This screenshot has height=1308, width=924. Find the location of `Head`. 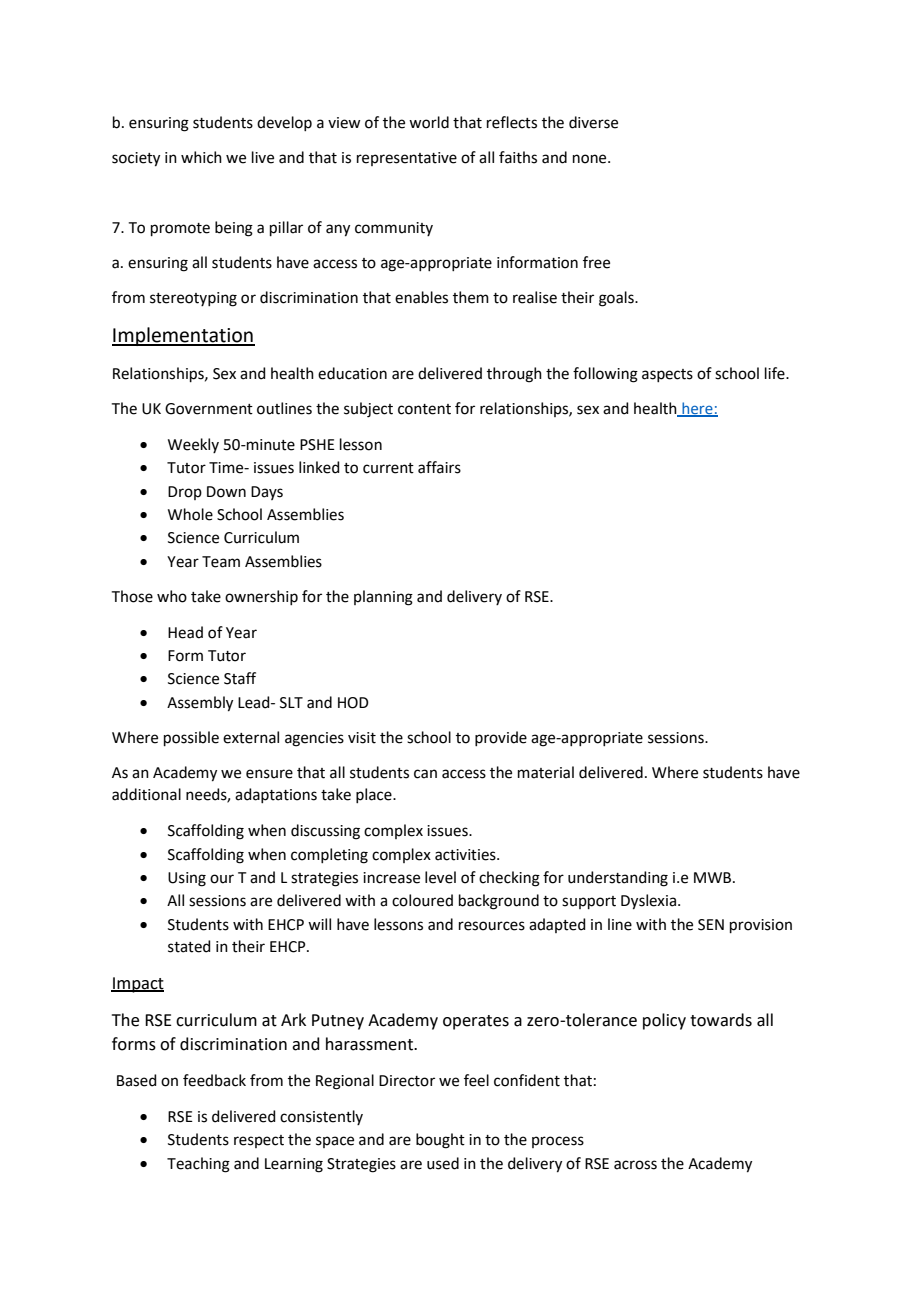

Head is located at coordinates (185, 632).
